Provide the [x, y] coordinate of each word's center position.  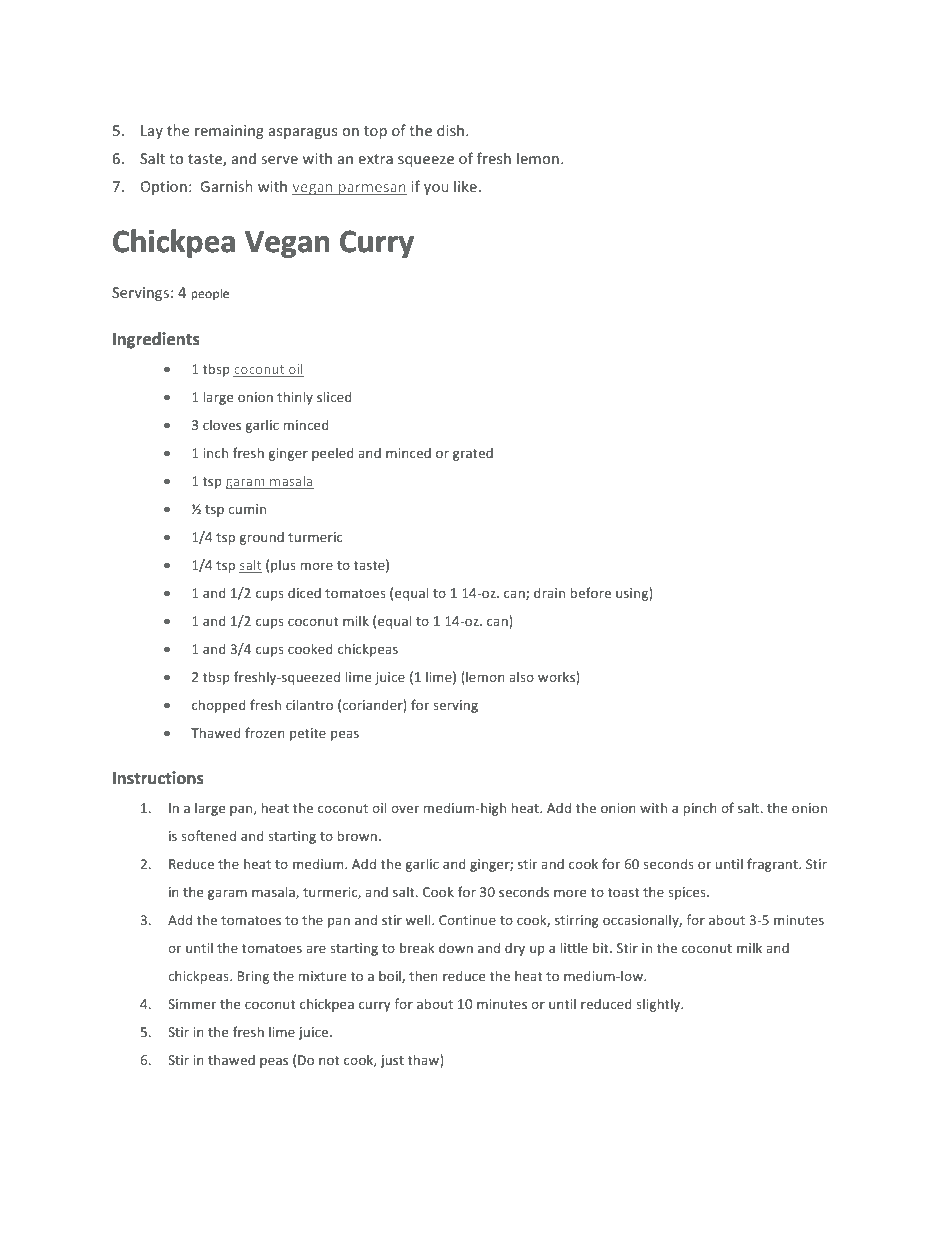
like [465, 186]
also [521, 676]
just [392, 1061]
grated [473, 454]
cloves [222, 424]
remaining [229, 132]
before [590, 592]
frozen [265, 732]
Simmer [192, 1004]
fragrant [773, 865]
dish [450, 130]
